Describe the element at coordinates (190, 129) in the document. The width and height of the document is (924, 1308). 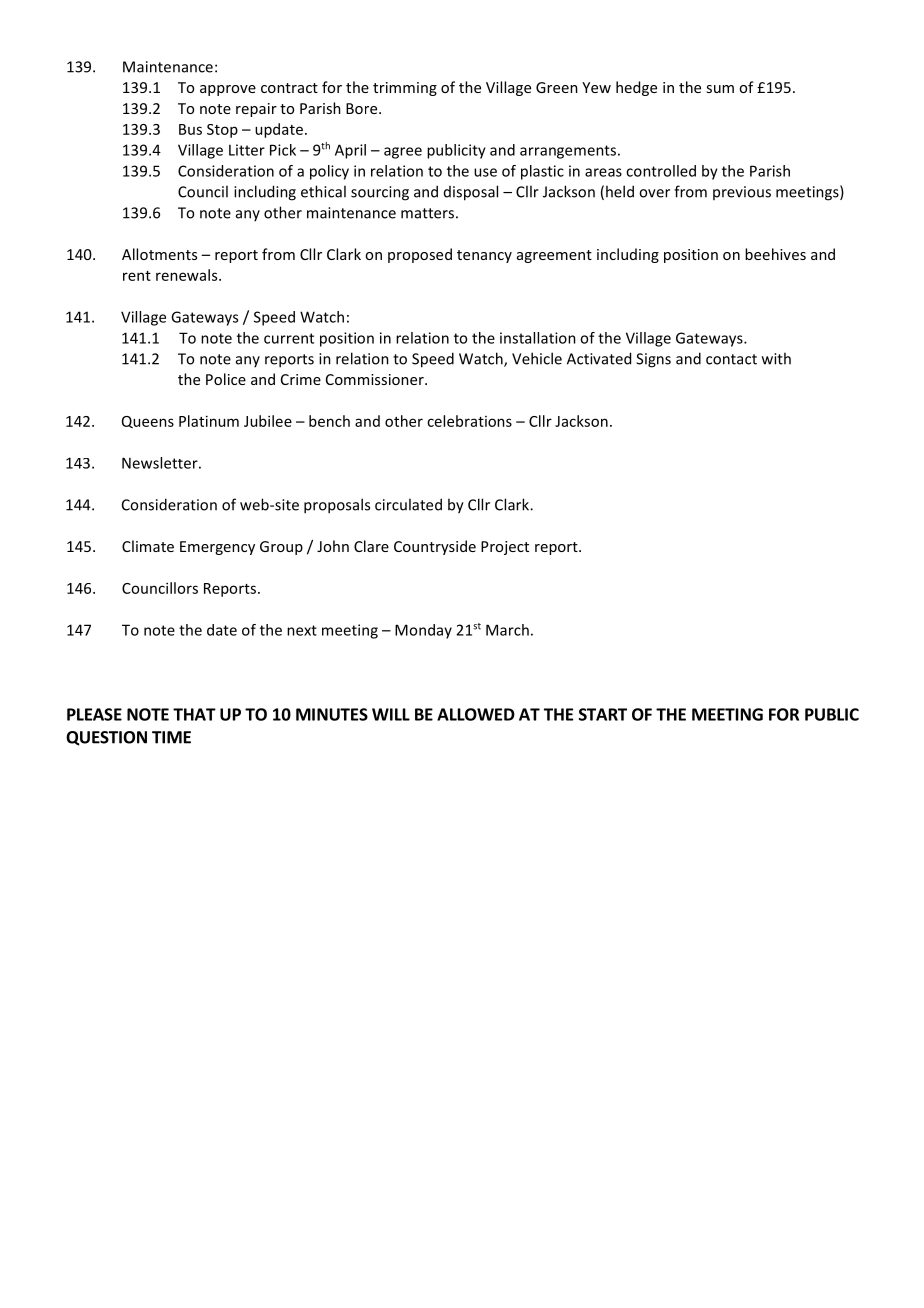
I see `Bus` at that location.
